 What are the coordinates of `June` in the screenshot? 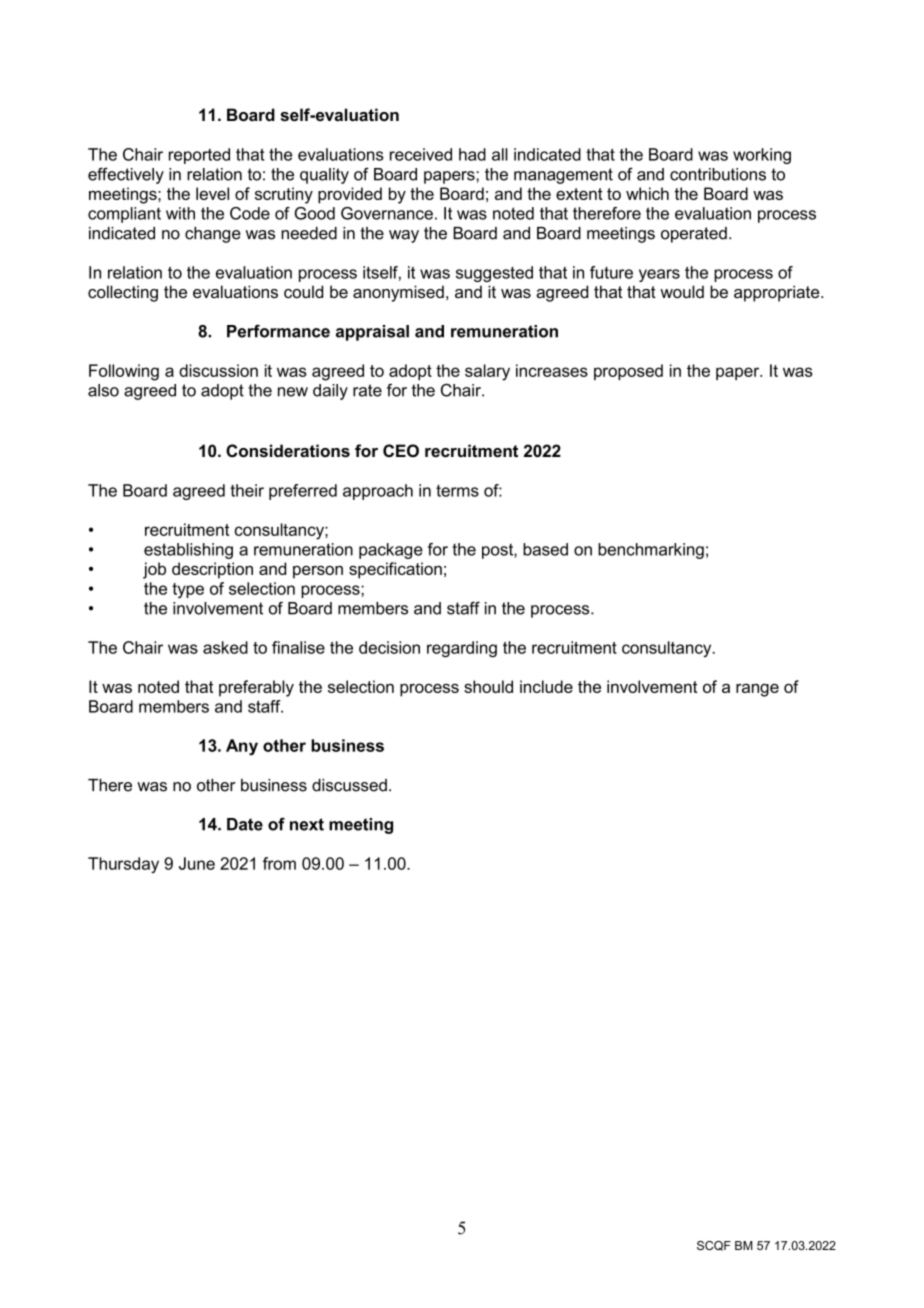 It's located at (197, 863).
